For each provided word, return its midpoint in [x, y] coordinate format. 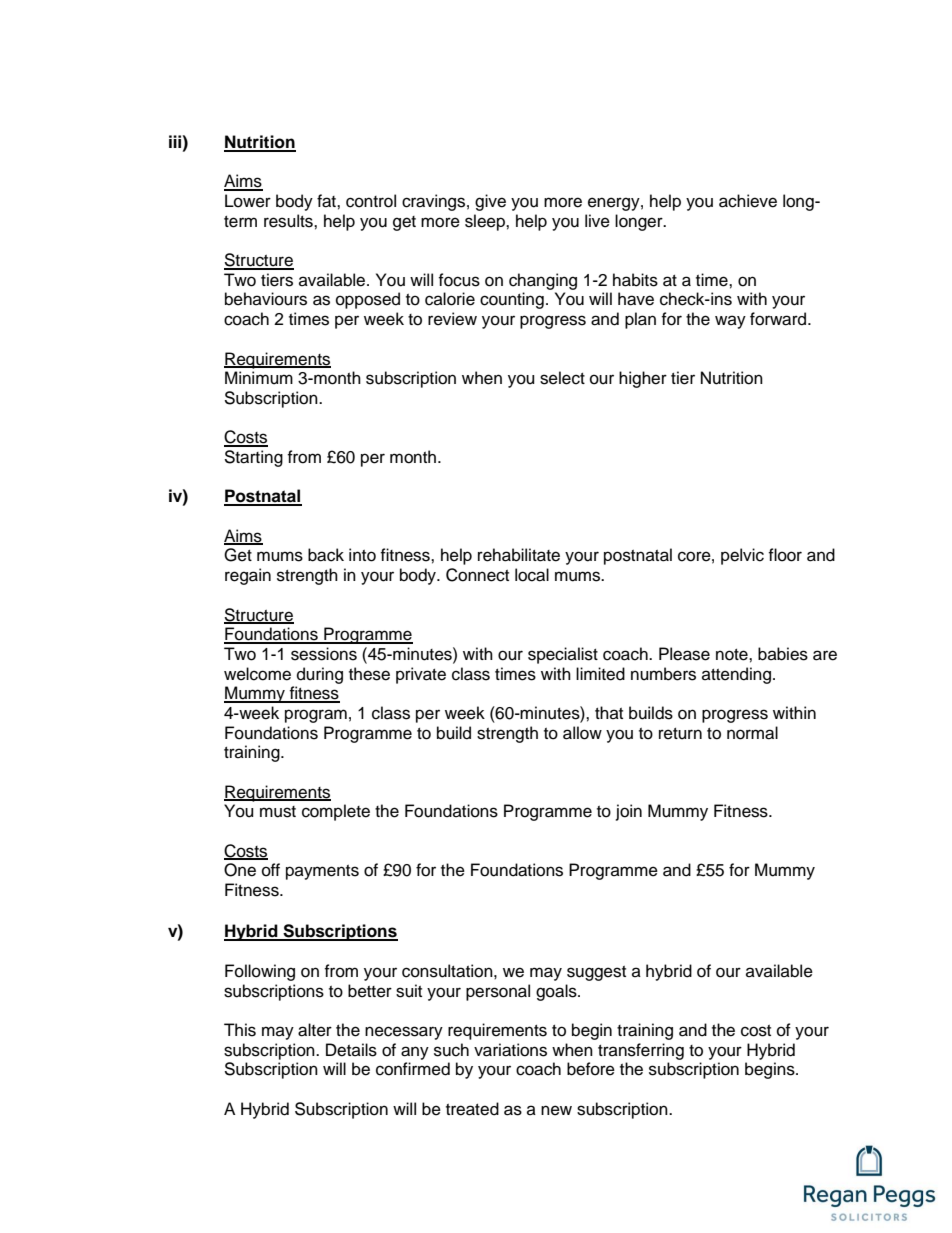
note [733, 655]
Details [351, 1050]
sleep [486, 222]
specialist [563, 655]
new [556, 1110]
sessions [324, 654]
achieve [748, 201]
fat [327, 201]
